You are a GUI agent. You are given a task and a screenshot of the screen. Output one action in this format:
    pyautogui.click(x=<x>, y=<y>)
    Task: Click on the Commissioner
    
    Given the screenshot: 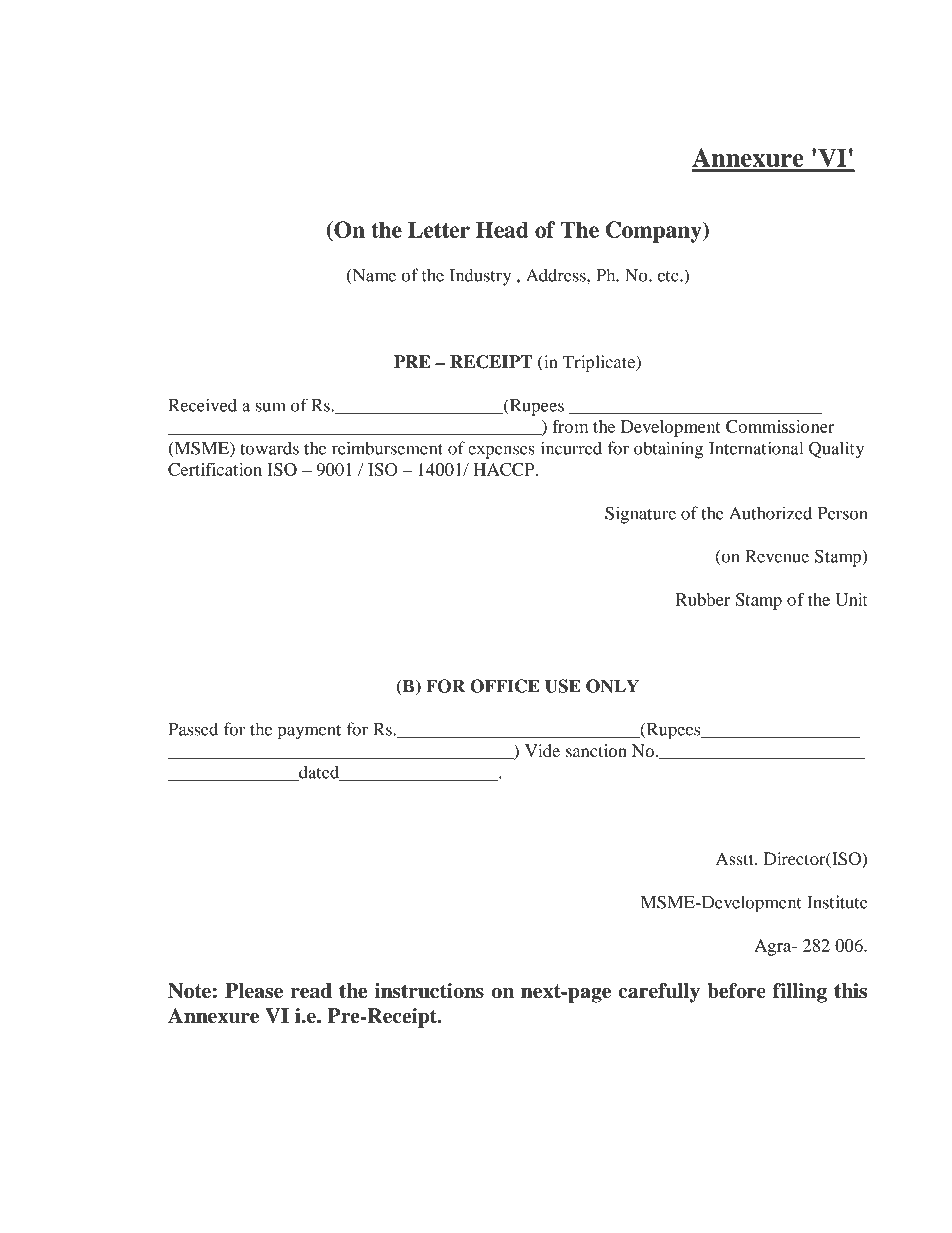 What is the action you would take?
    pyautogui.click(x=780, y=426)
